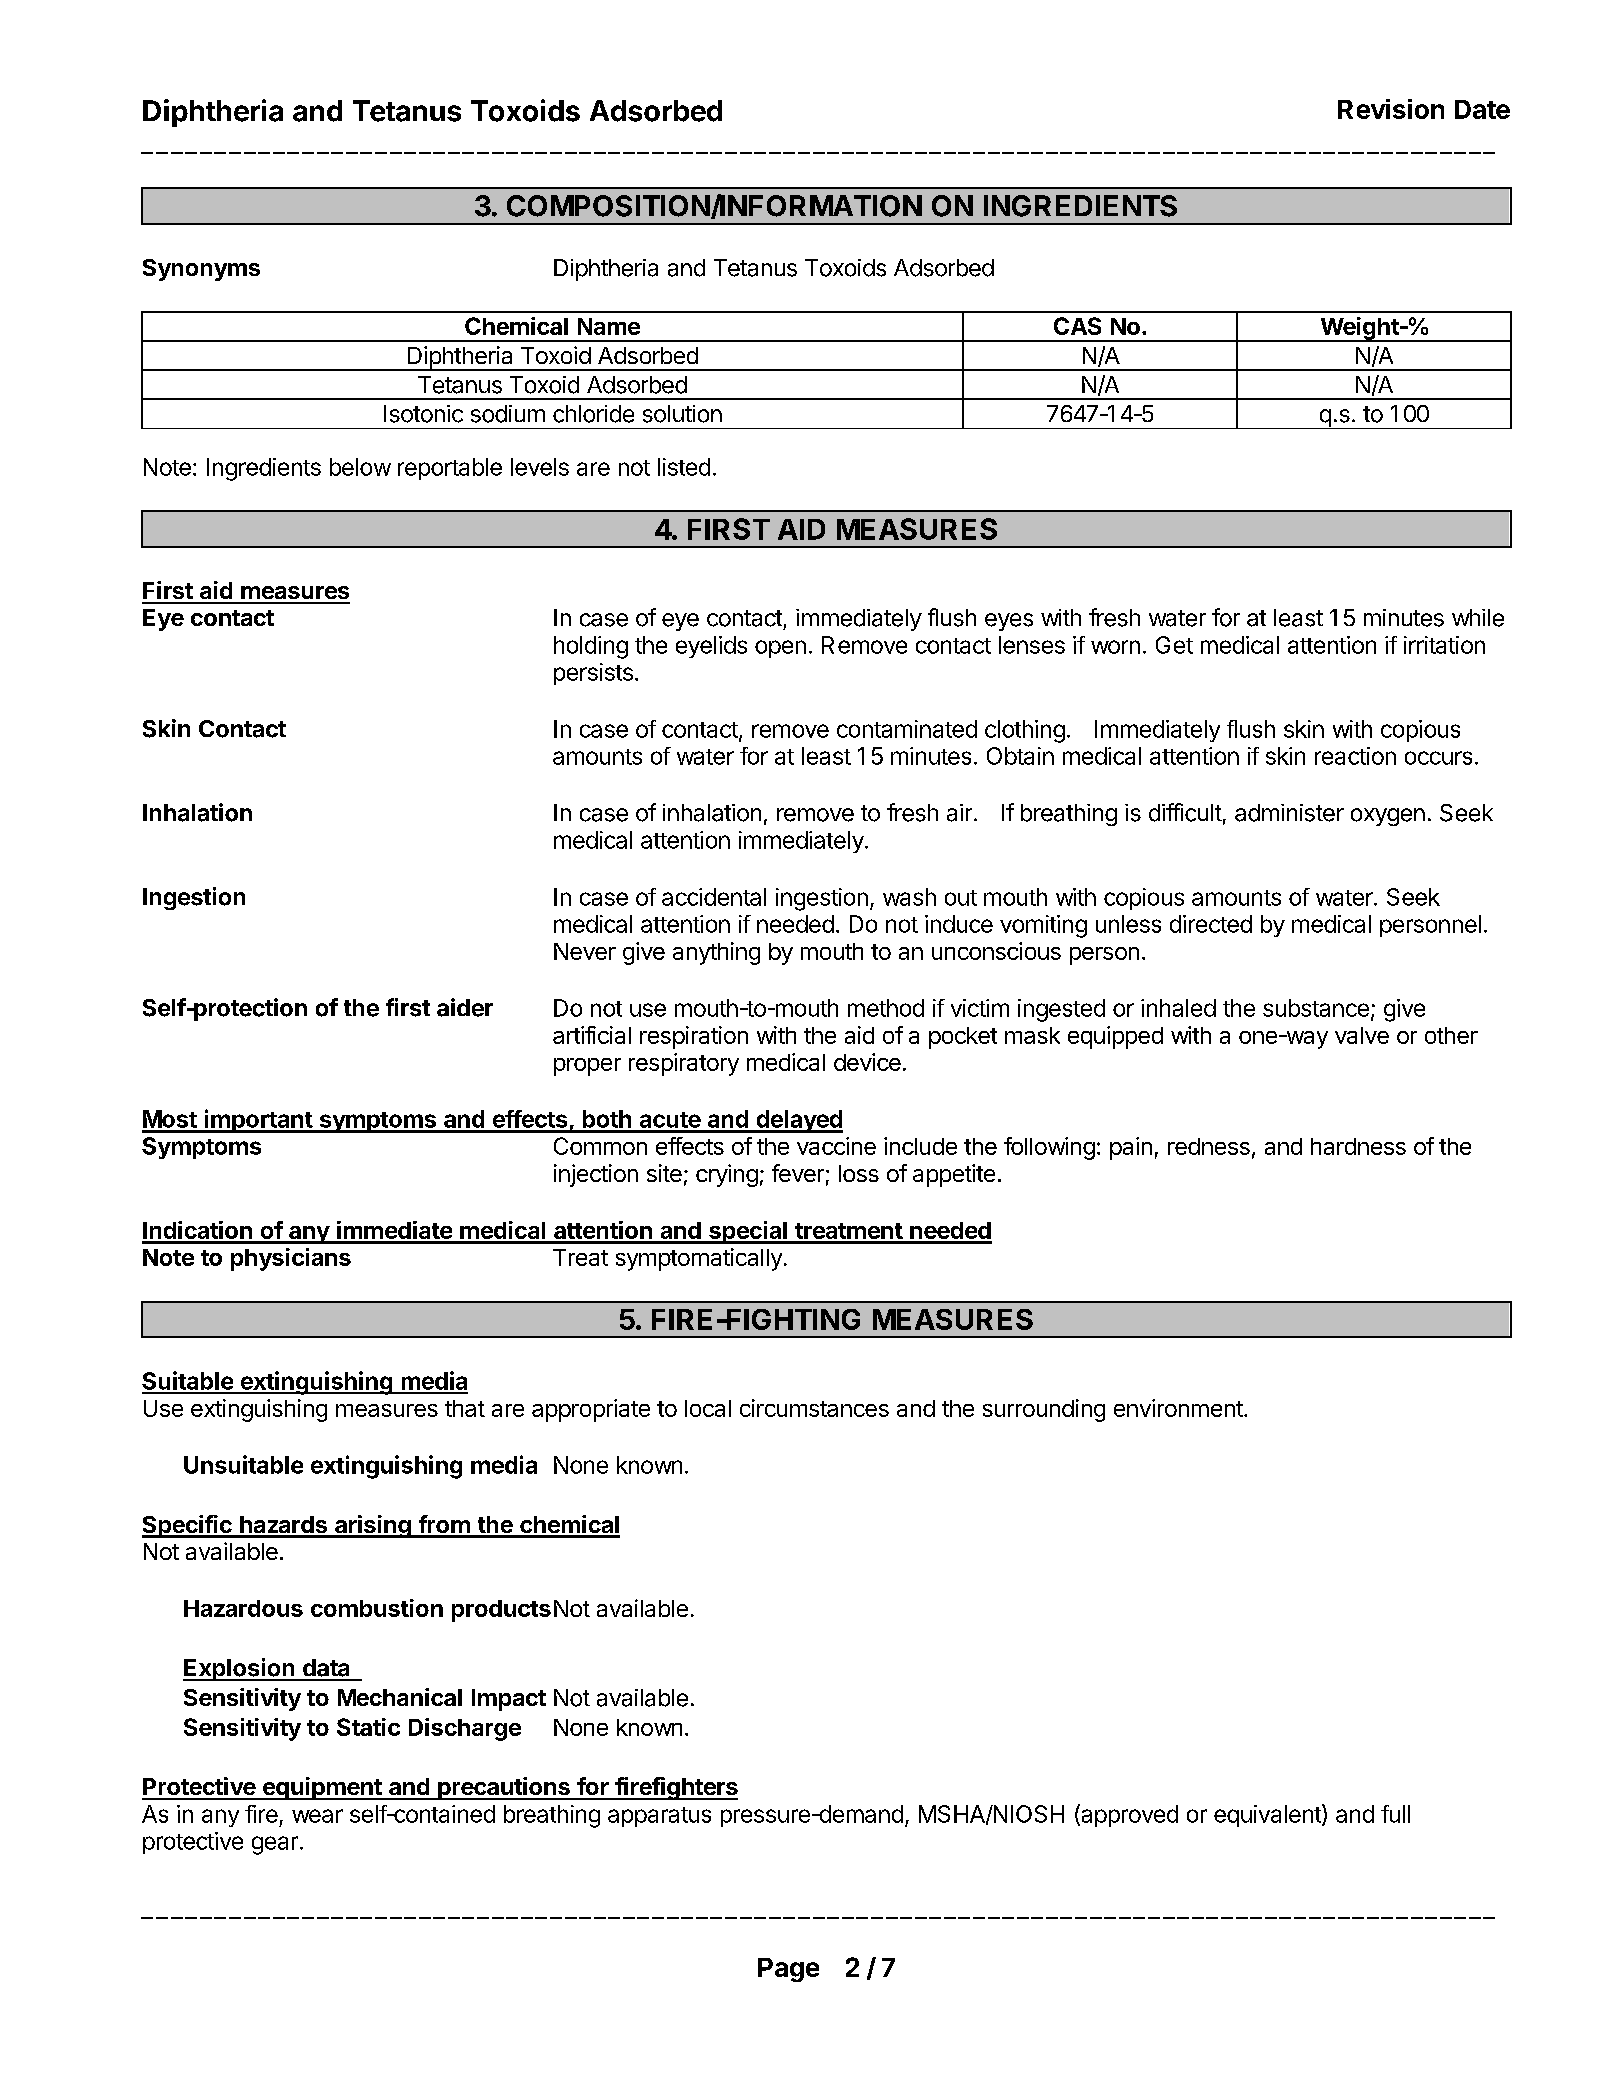 Image resolution: width=1605 pixels, height=2077 pixels. What do you see at coordinates (360, 467) in the document?
I see `below` at bounding box center [360, 467].
